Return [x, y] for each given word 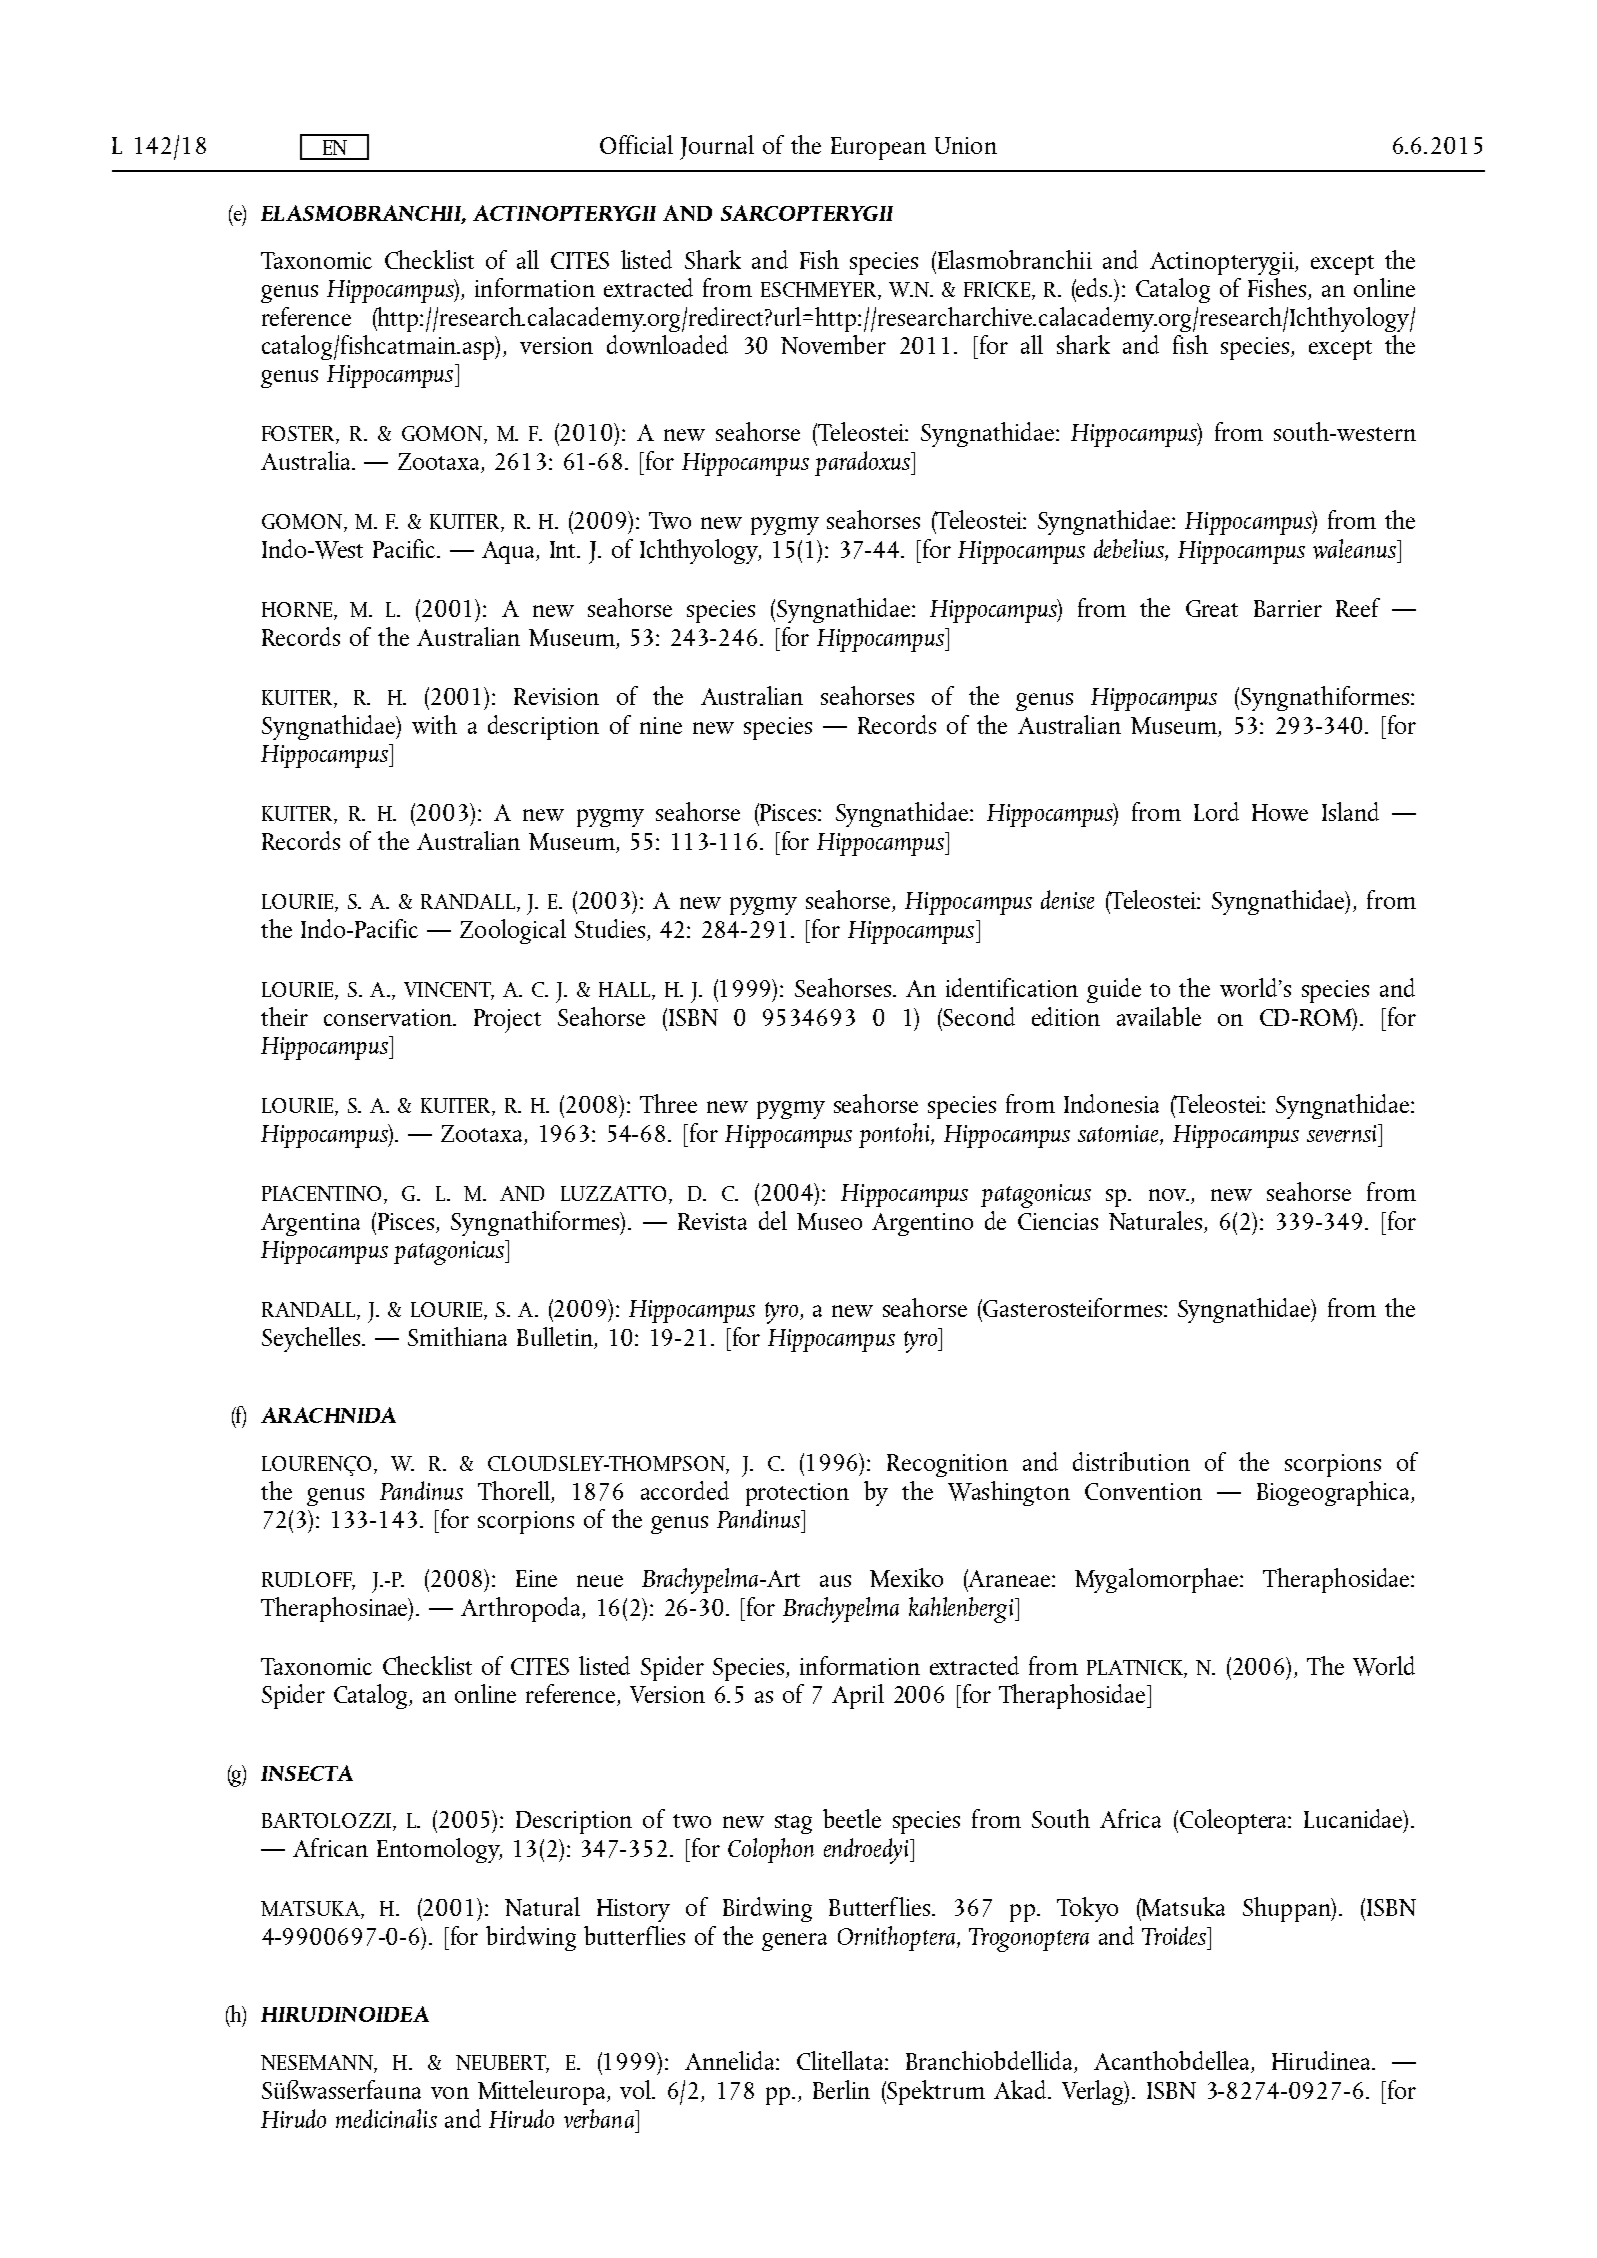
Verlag [1094, 2092]
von [450, 2093]
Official [636, 144]
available [1159, 1016]
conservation [389, 1017]
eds [1092, 287]
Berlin [841, 2089]
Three [668, 1103]
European [878, 148]
